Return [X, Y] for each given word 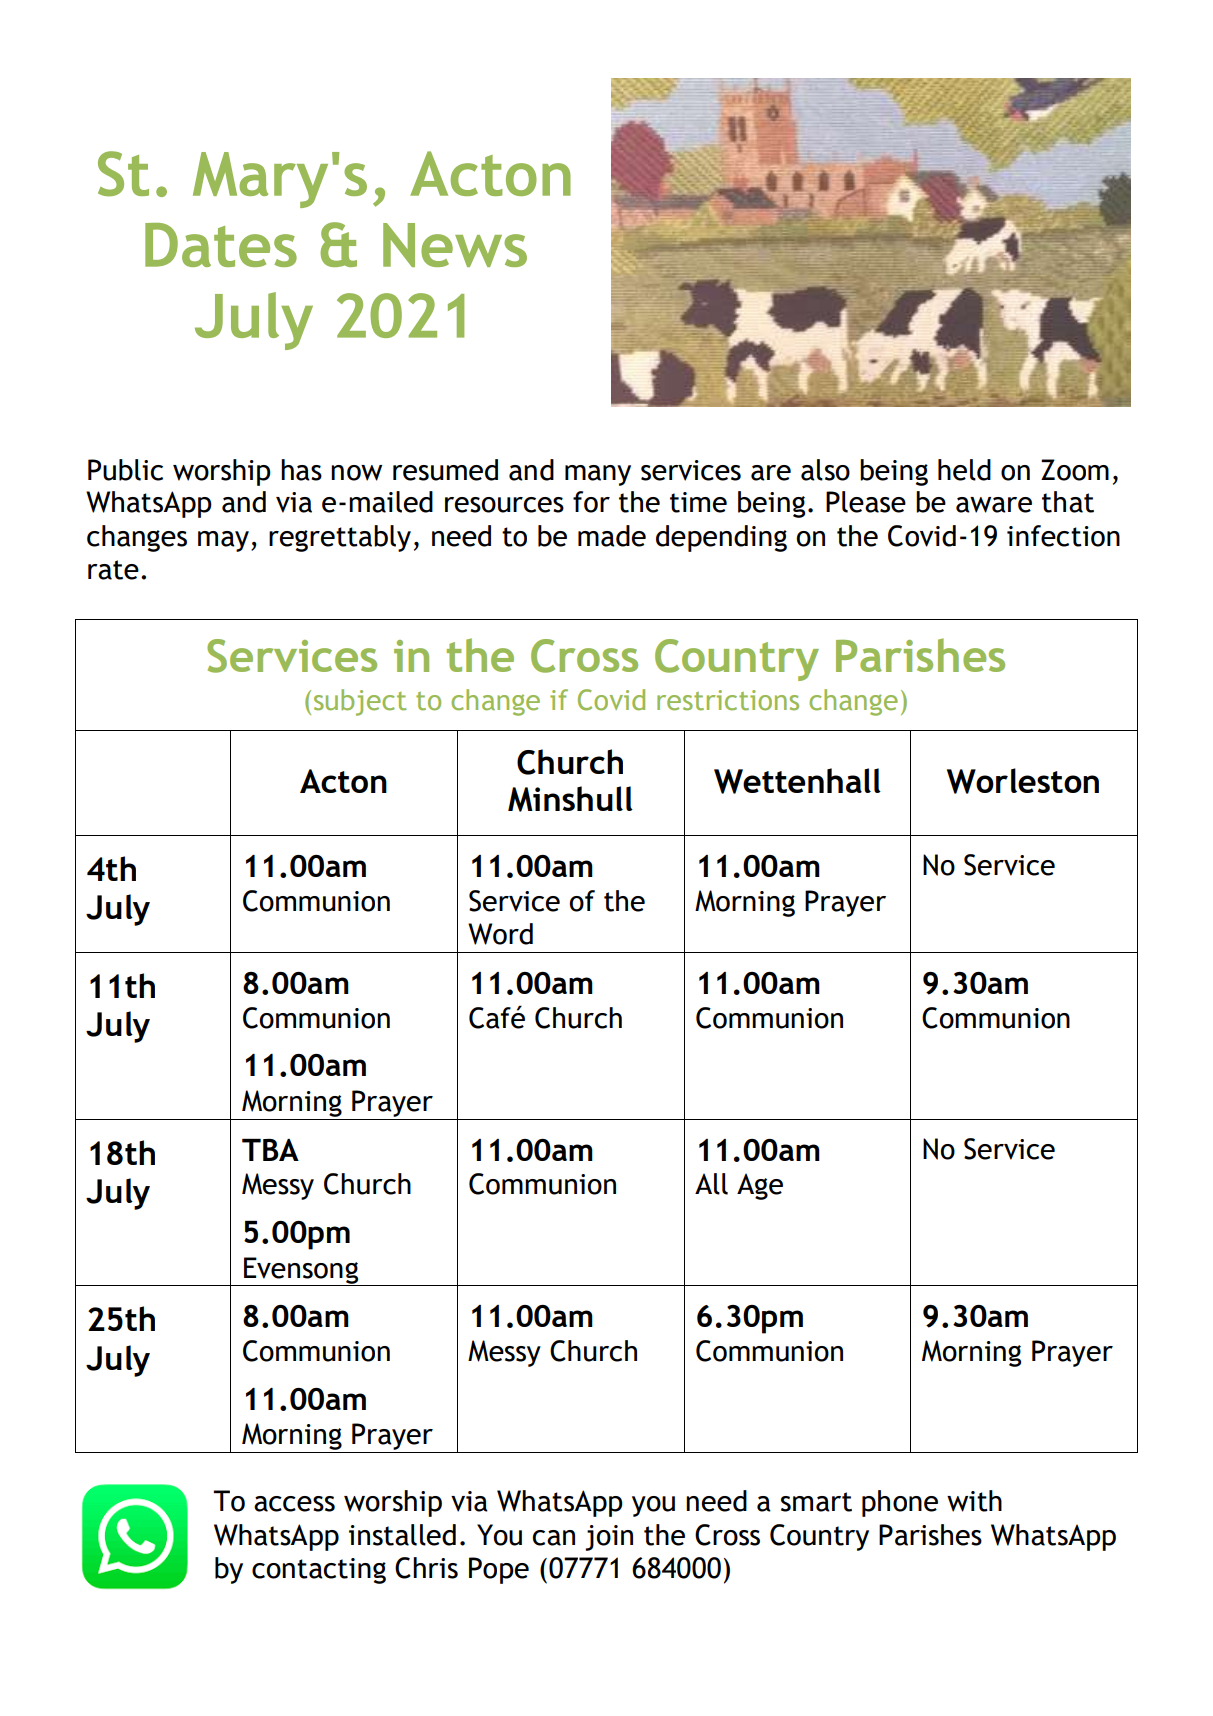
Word [500, 934]
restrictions [728, 700]
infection [1063, 536]
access [294, 1504]
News [455, 245]
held [964, 470]
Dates [221, 245]
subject [360, 702]
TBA [270, 1150]
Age [760, 1186]
